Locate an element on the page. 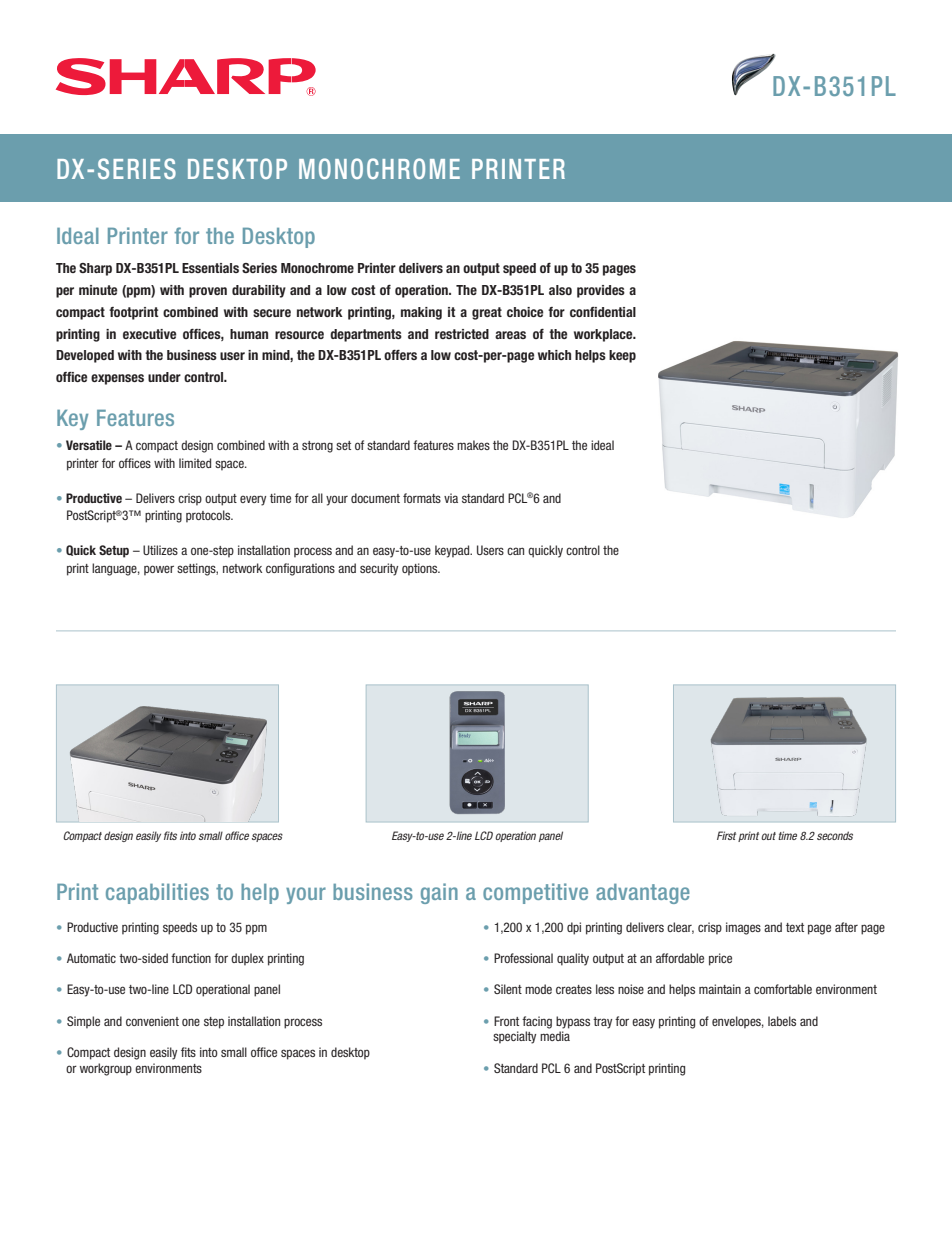  First is located at coordinates (726, 835).
